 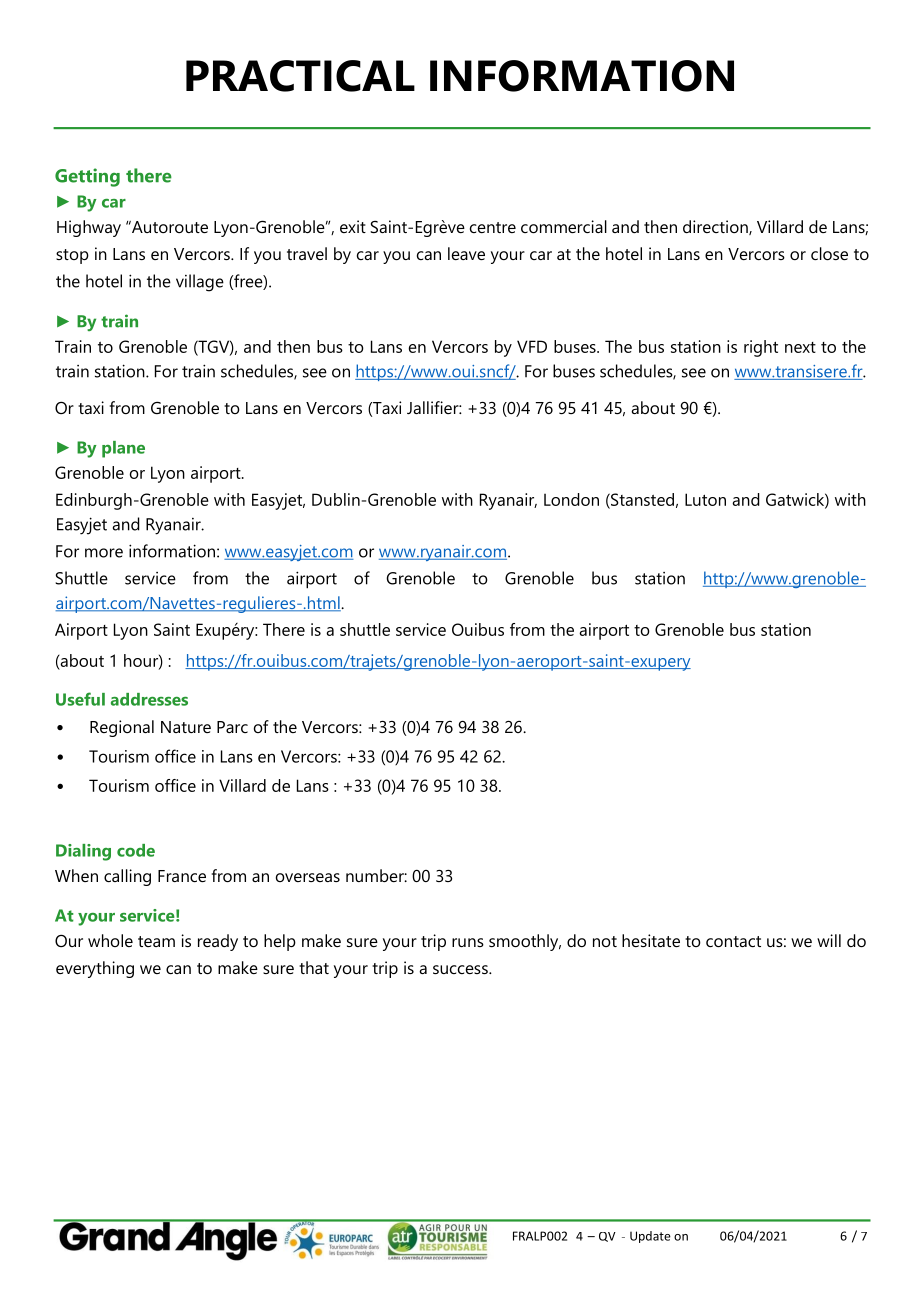 I want to click on contact, so click(x=733, y=941).
